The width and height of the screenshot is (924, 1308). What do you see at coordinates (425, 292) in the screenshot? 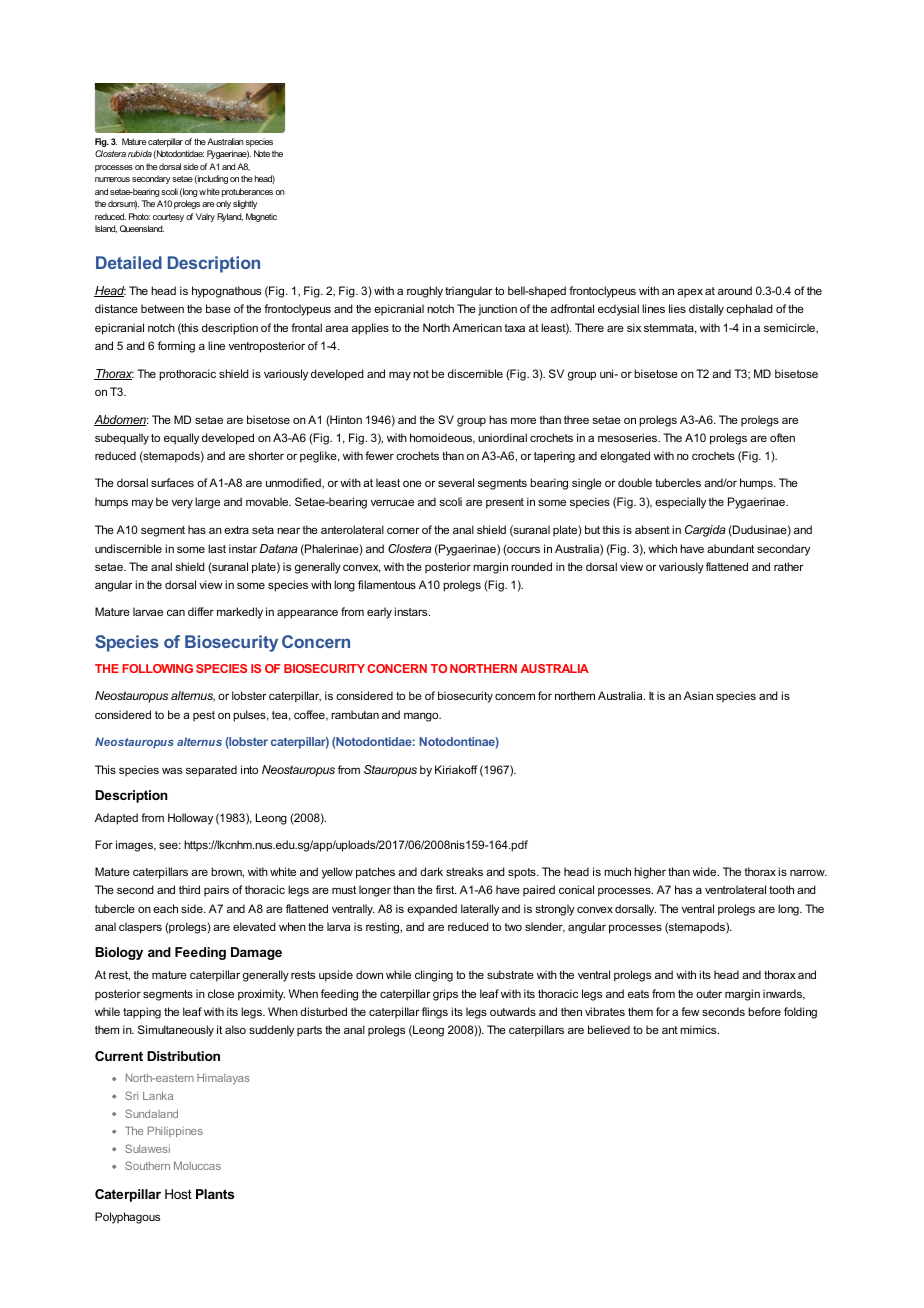
I see `roughly` at bounding box center [425, 292].
